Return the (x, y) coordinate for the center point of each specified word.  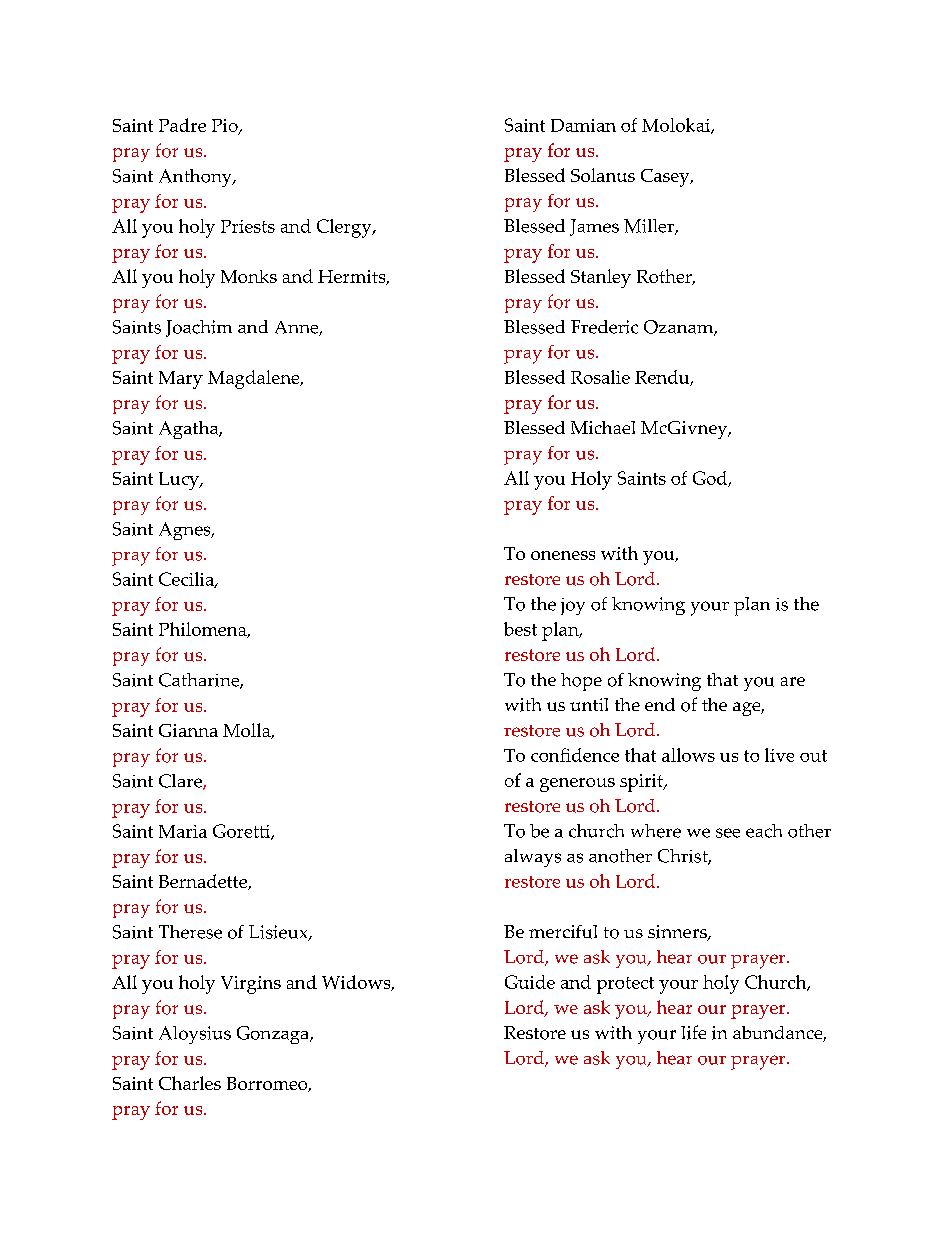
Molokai (677, 126)
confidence (575, 755)
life (693, 1032)
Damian (583, 125)
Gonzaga (274, 1035)
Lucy (180, 481)
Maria (183, 831)
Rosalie (600, 377)
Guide (530, 982)
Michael (603, 427)
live (779, 755)
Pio (226, 127)
